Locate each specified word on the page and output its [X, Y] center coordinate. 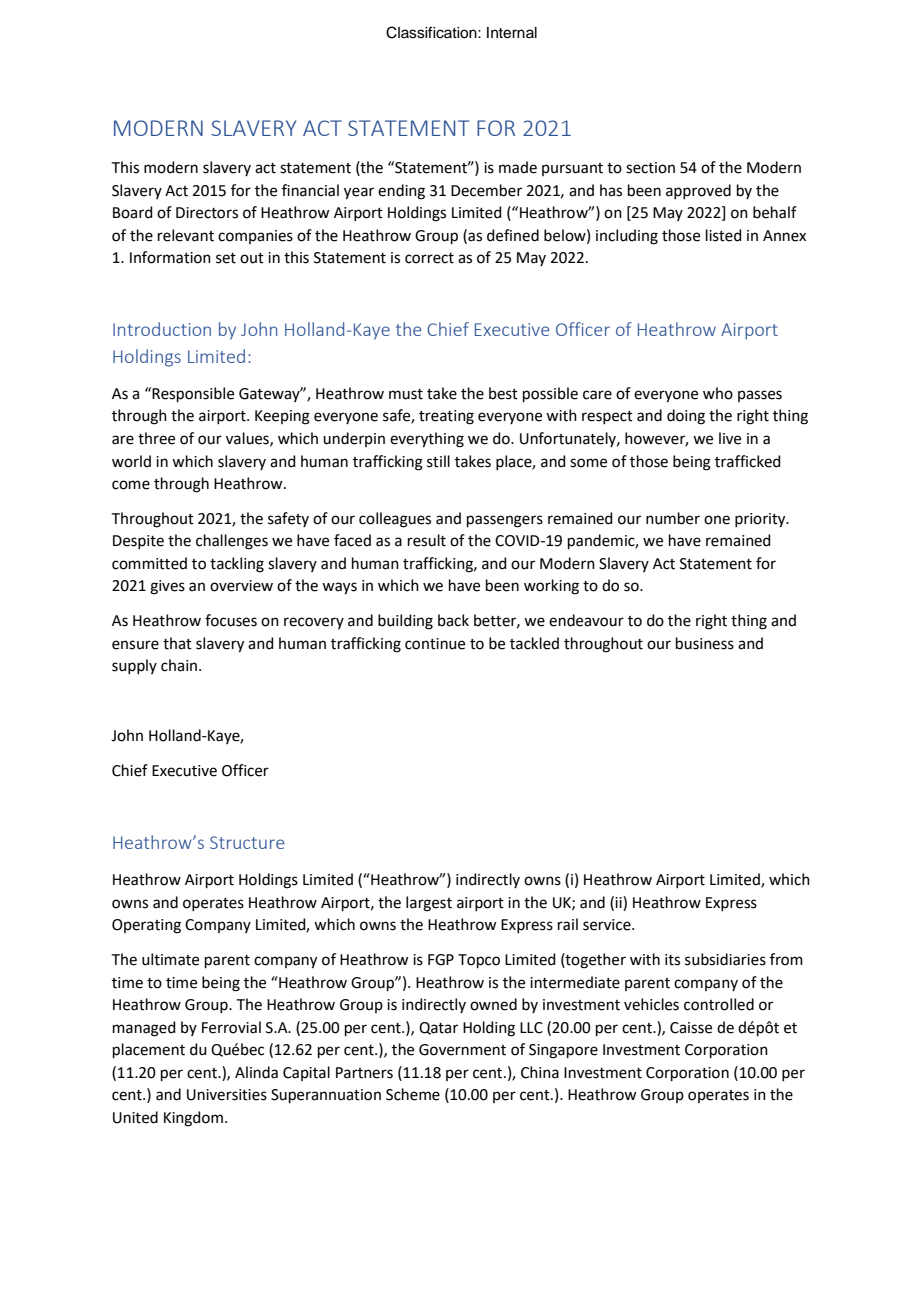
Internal [512, 33]
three [156, 438]
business [705, 643]
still [438, 461]
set [226, 258]
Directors [207, 213]
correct [429, 258]
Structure [247, 842]
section [650, 168]
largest [429, 904]
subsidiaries [725, 959]
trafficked [748, 461]
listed [724, 235]
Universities [227, 1095]
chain [180, 665]
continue [435, 644]
